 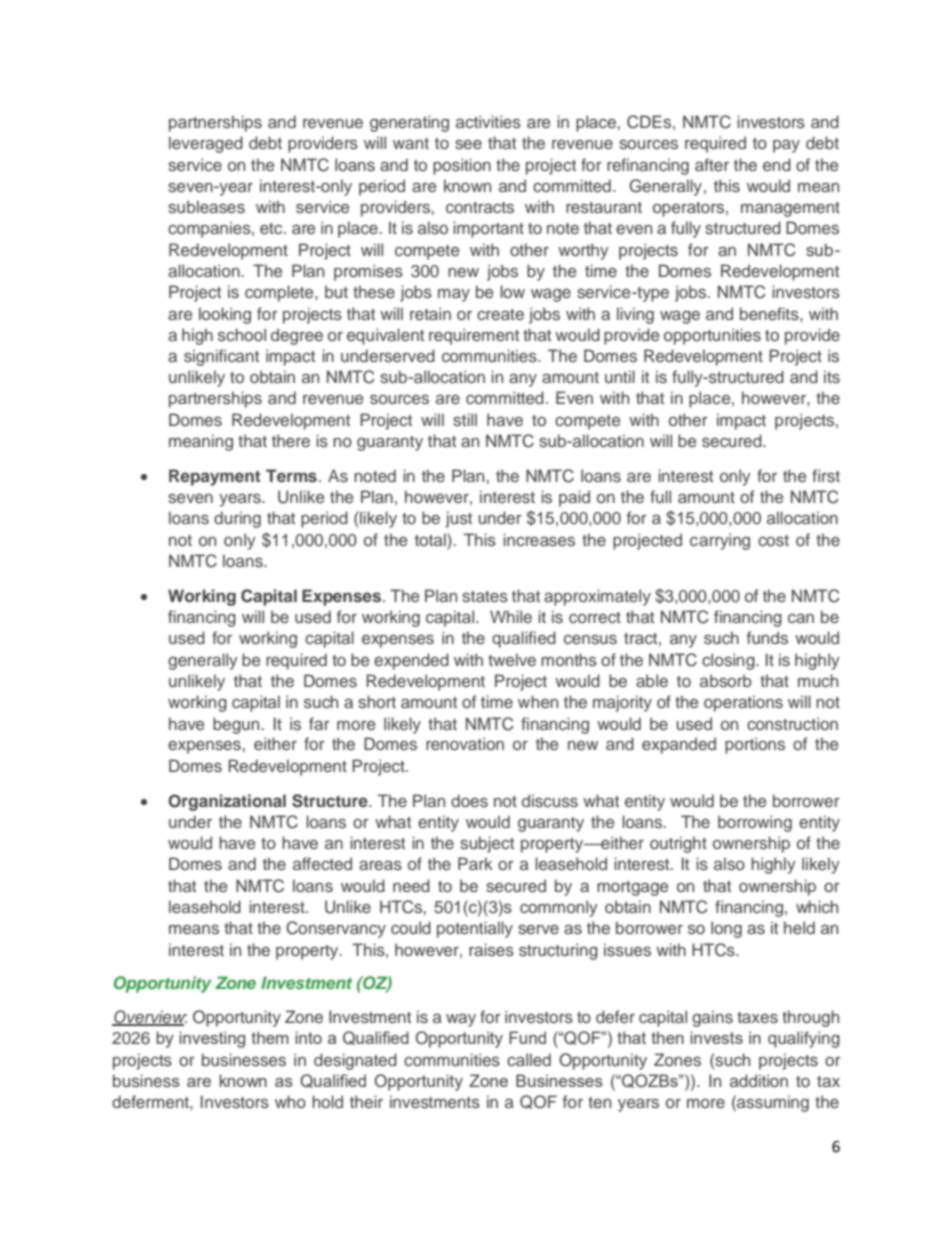 I want to click on see, so click(x=468, y=144).
